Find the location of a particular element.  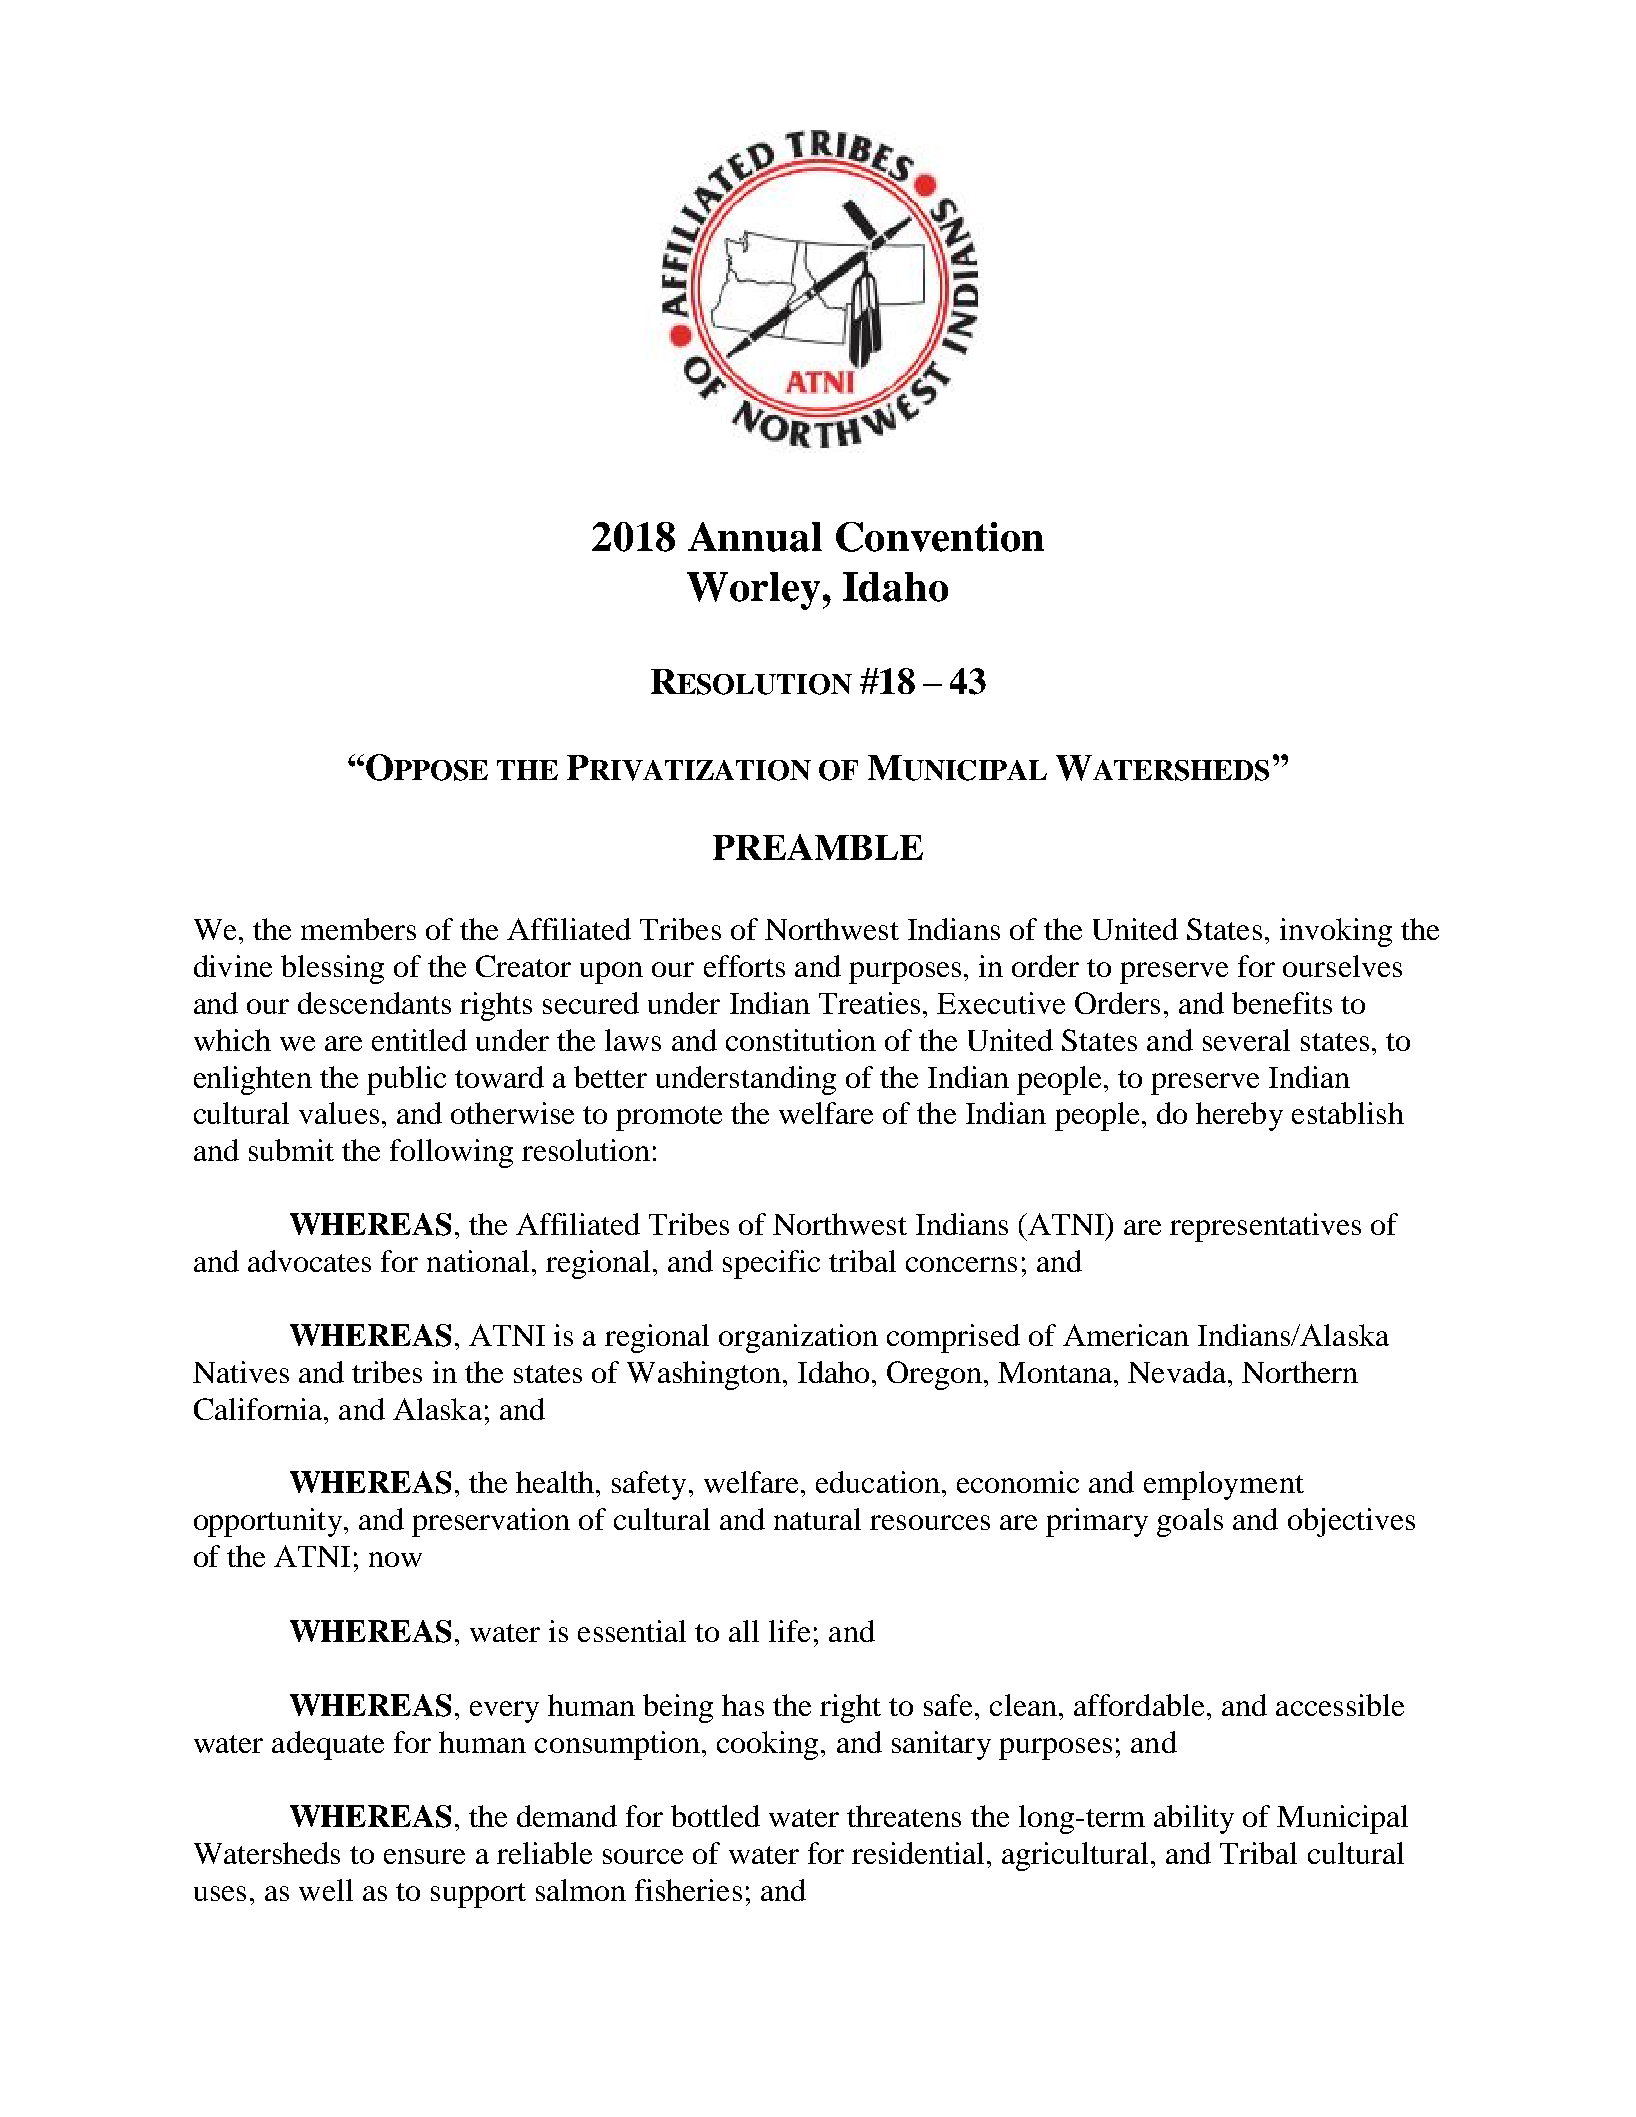

representatives is located at coordinates (1265, 1227).
